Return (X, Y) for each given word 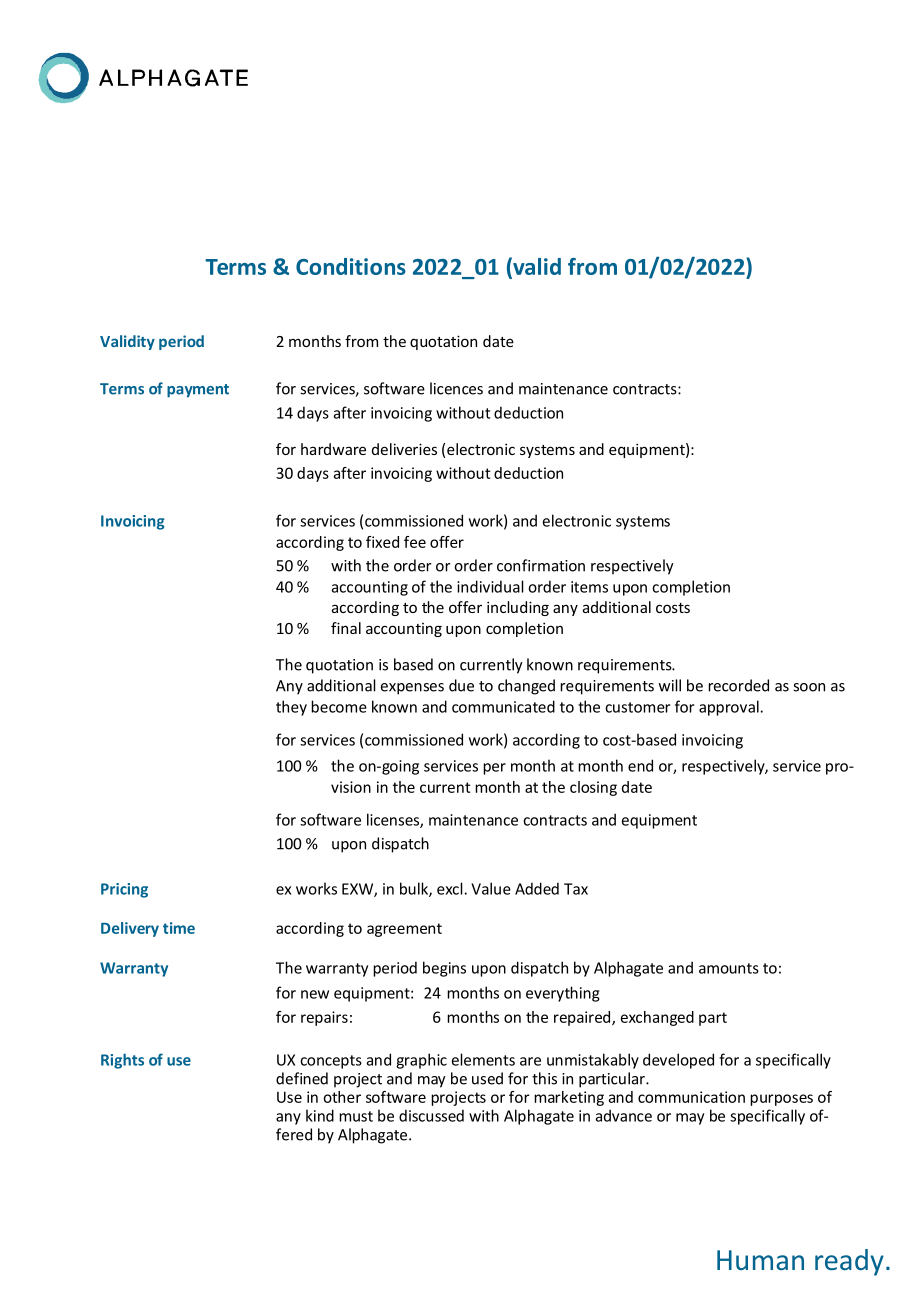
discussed (431, 1115)
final (346, 628)
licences (456, 388)
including (518, 608)
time (179, 928)
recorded (738, 685)
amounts (729, 968)
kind (320, 1115)
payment (198, 391)
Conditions (351, 266)
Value (491, 888)
